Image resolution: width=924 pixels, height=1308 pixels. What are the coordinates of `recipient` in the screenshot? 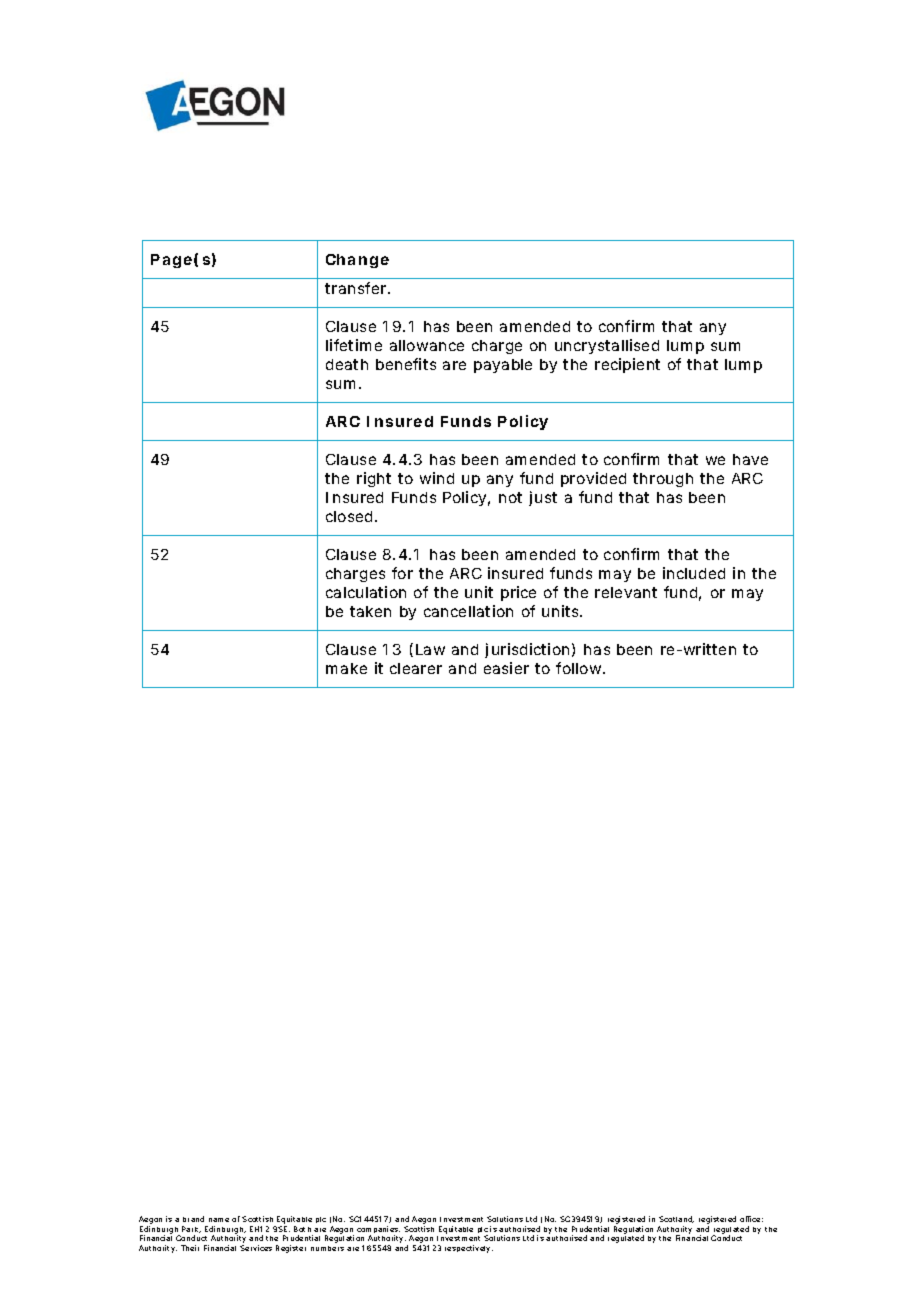 It's located at (627, 365).
